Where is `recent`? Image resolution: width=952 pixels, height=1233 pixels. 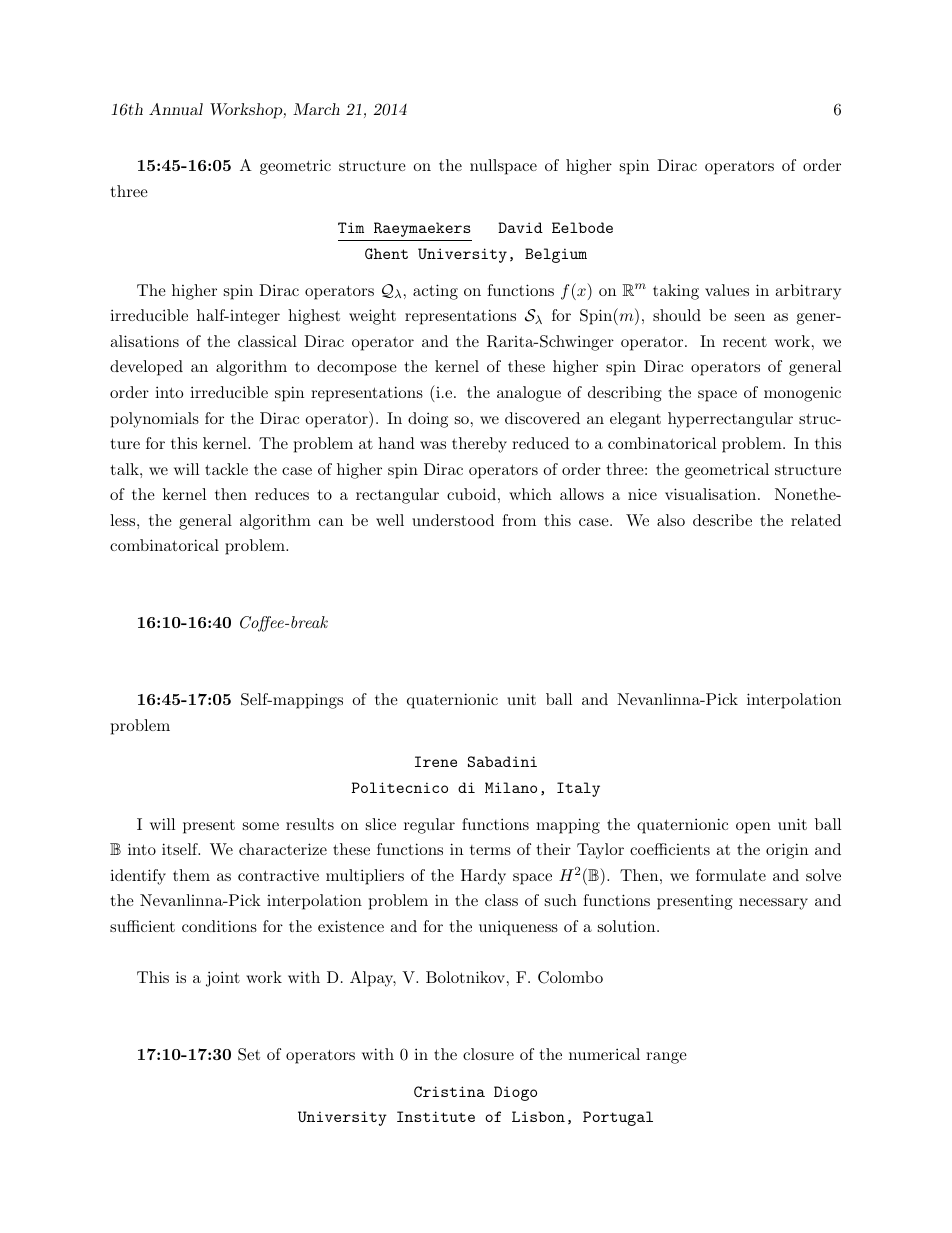
recent is located at coordinates (745, 341).
